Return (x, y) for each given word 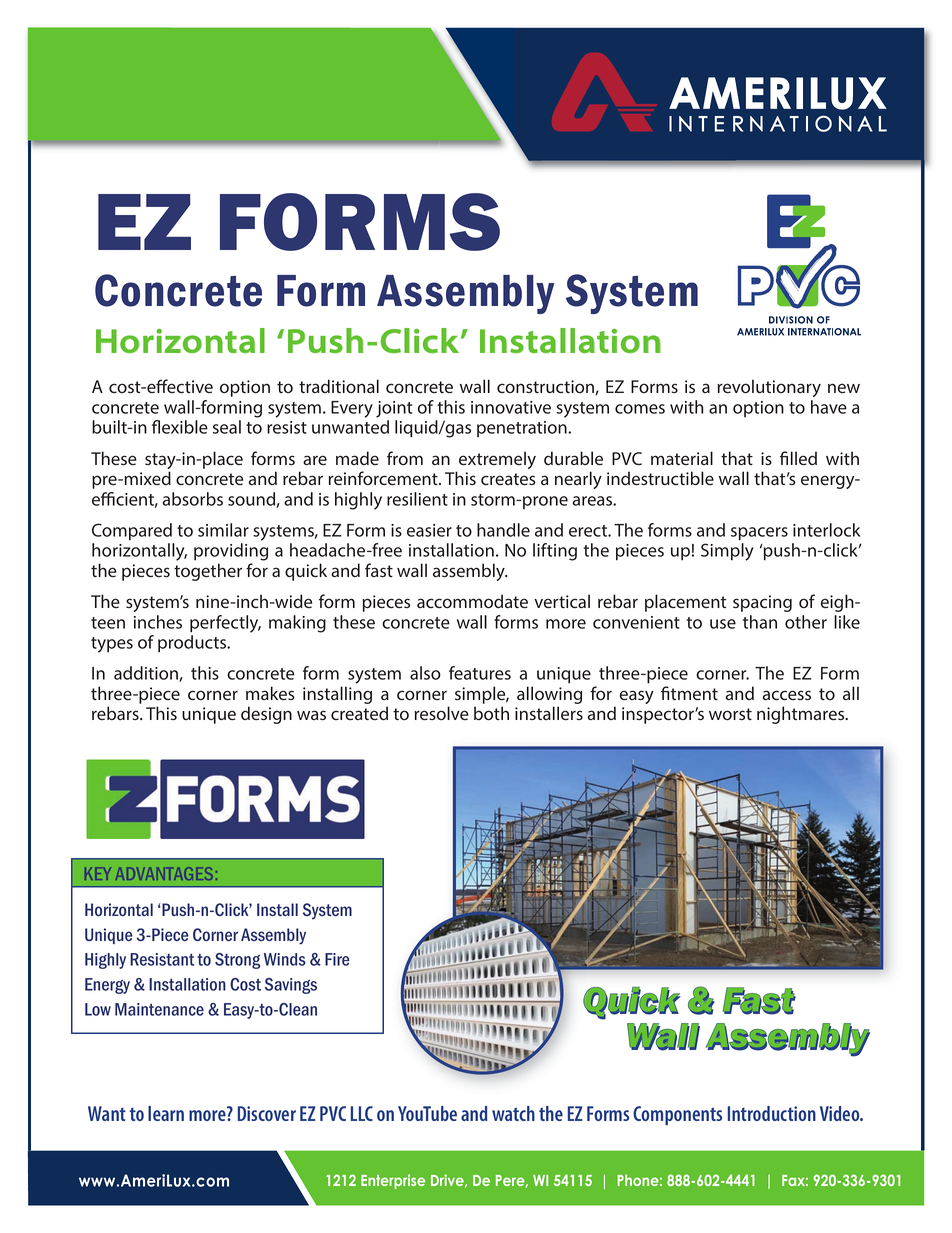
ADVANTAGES (164, 874)
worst (730, 714)
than (760, 622)
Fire (337, 959)
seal (227, 427)
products (193, 644)
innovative (511, 407)
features (480, 673)
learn (166, 1113)
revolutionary (769, 388)
